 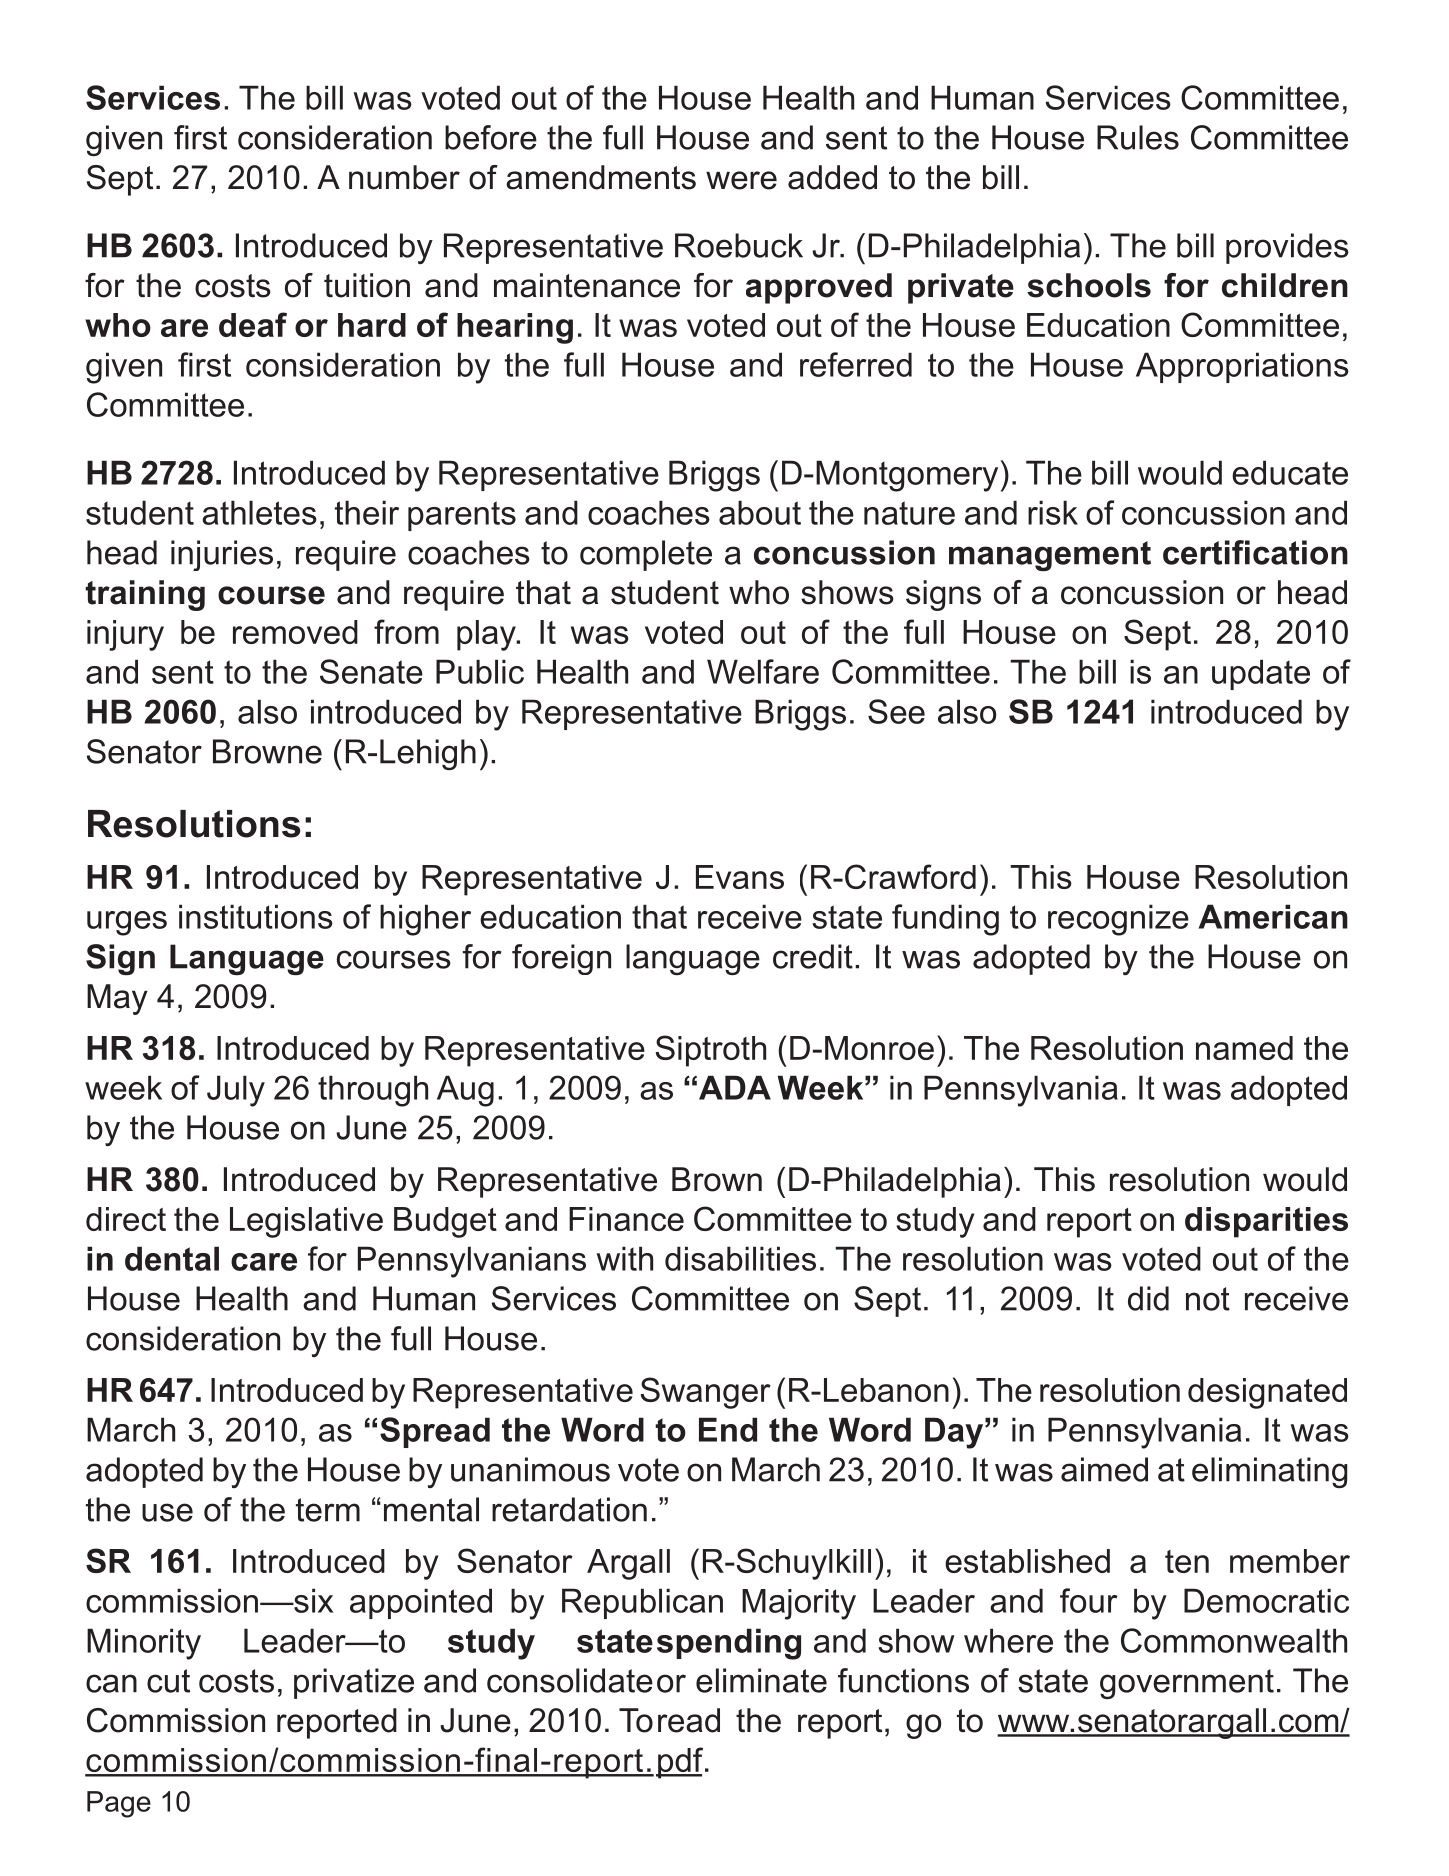 I want to click on July, so click(x=236, y=1091).
